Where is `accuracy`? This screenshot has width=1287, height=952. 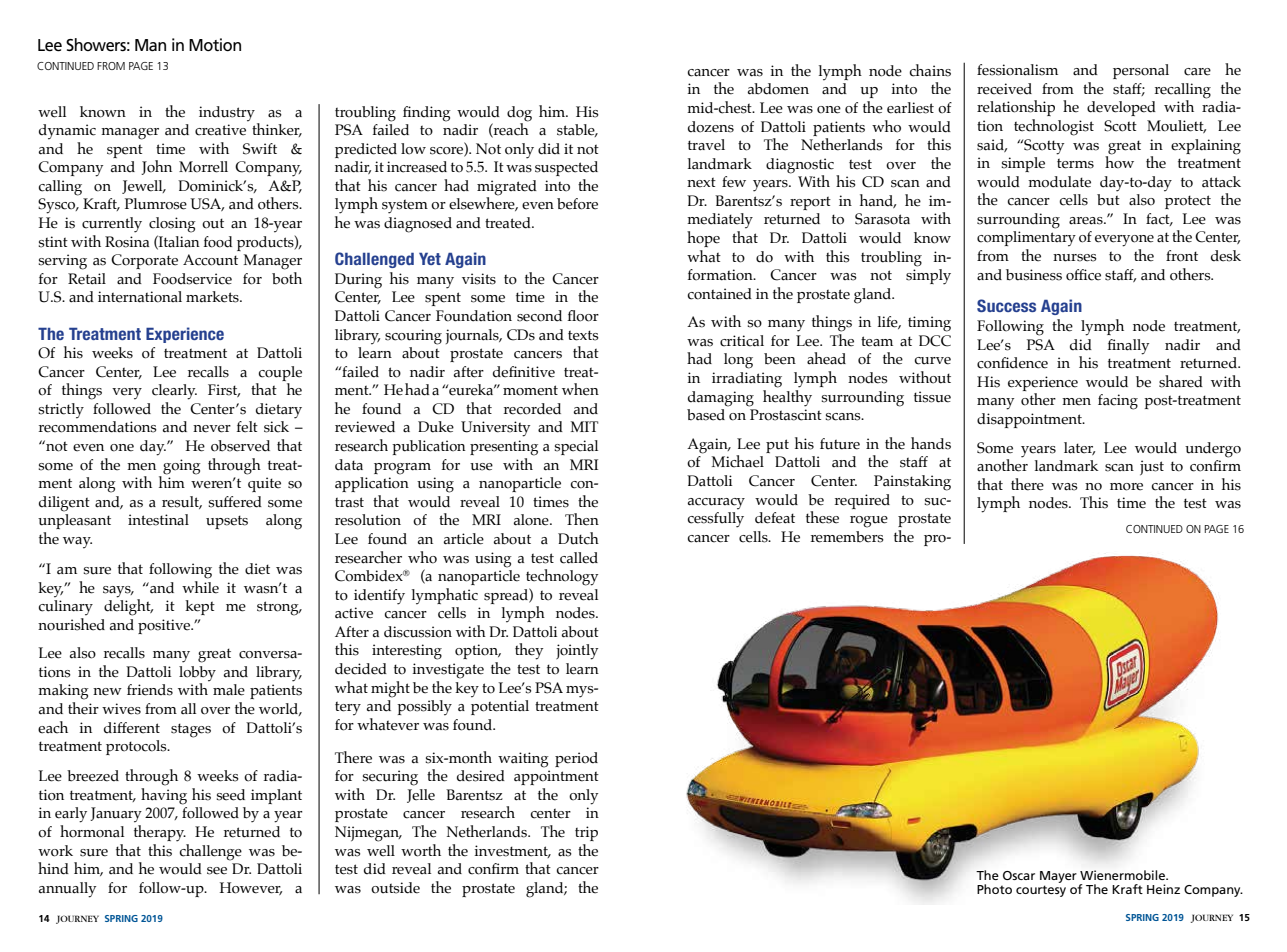
accuracy is located at coordinates (716, 504).
